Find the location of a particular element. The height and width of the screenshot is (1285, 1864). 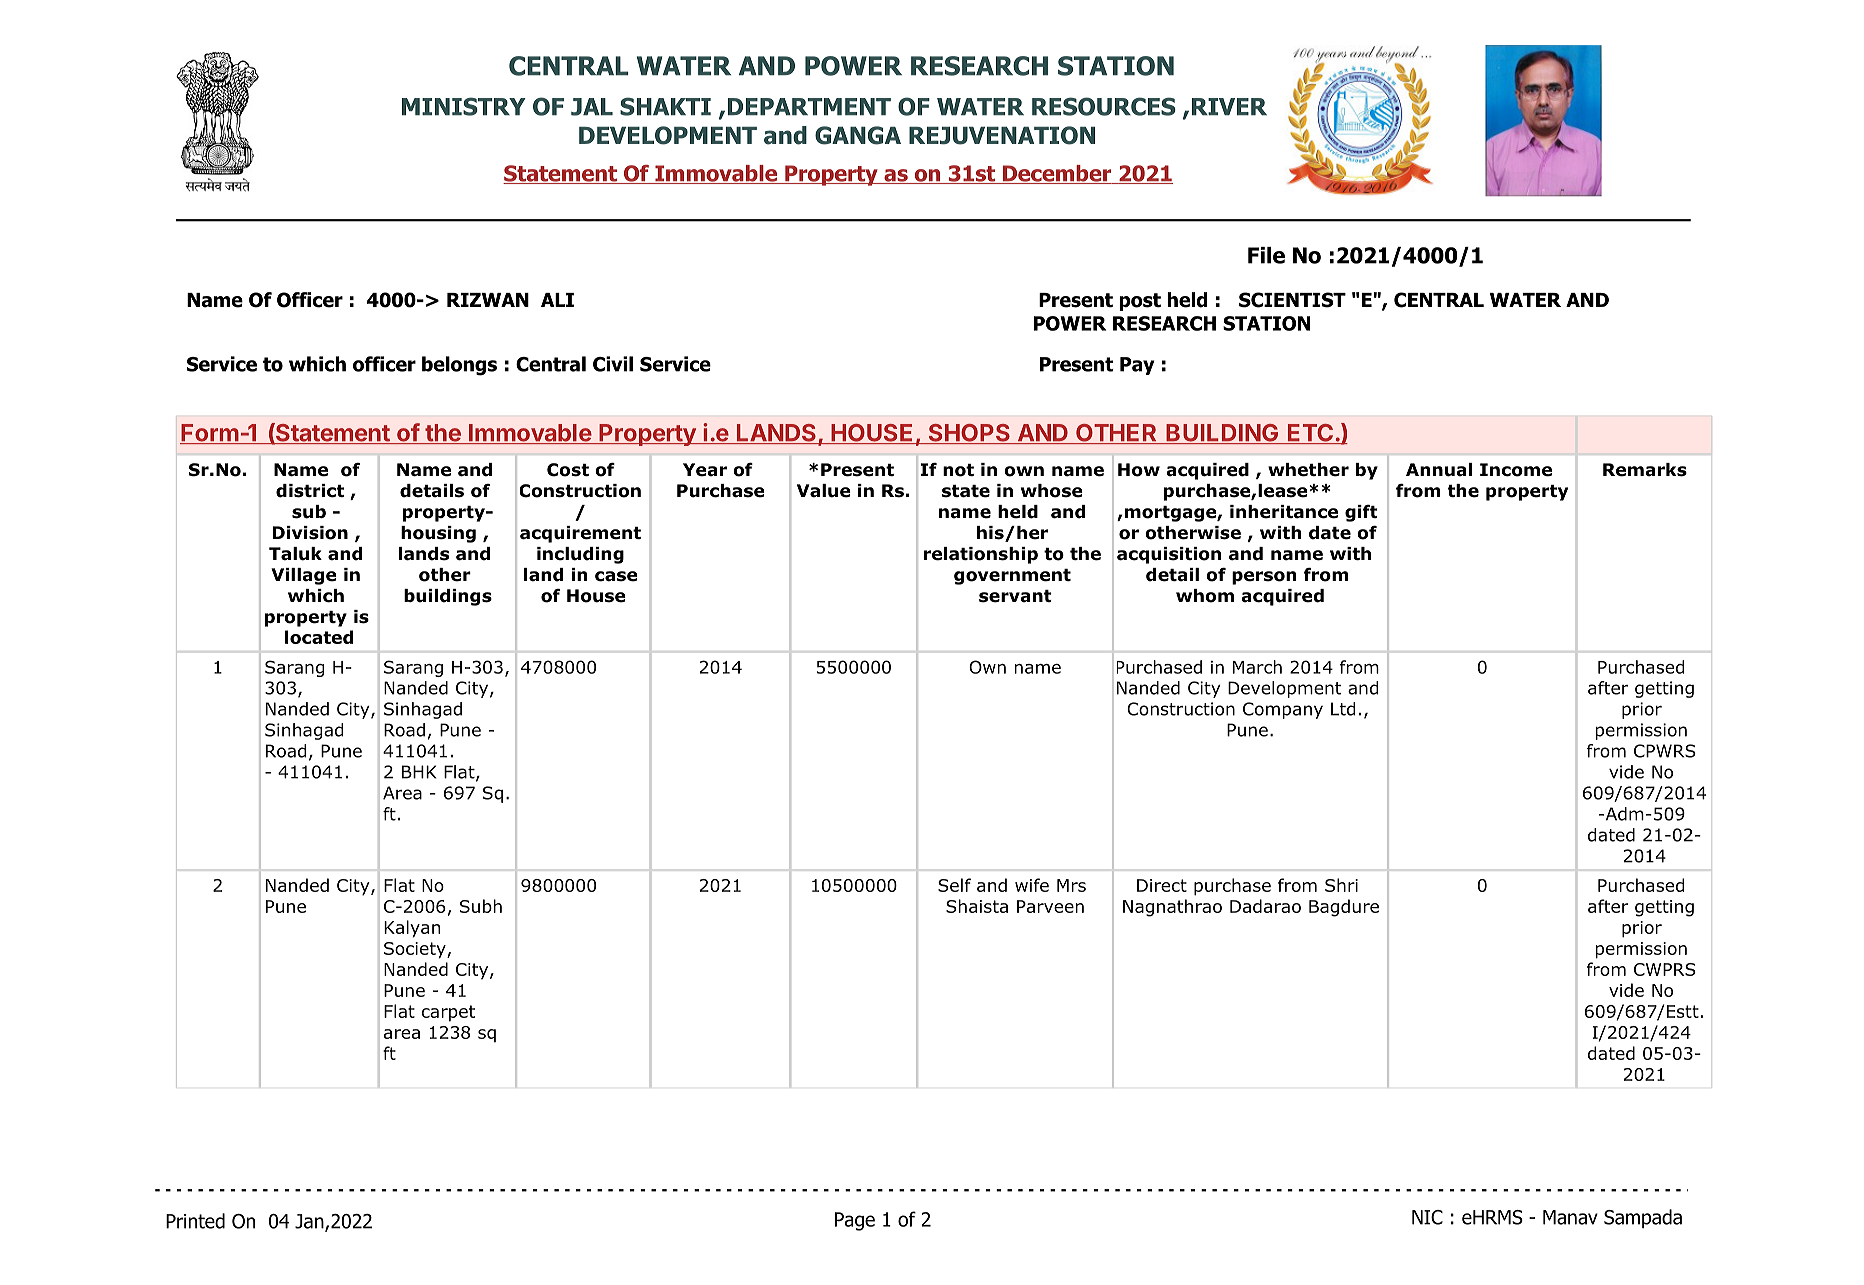

RIVER is located at coordinates (1229, 106).
